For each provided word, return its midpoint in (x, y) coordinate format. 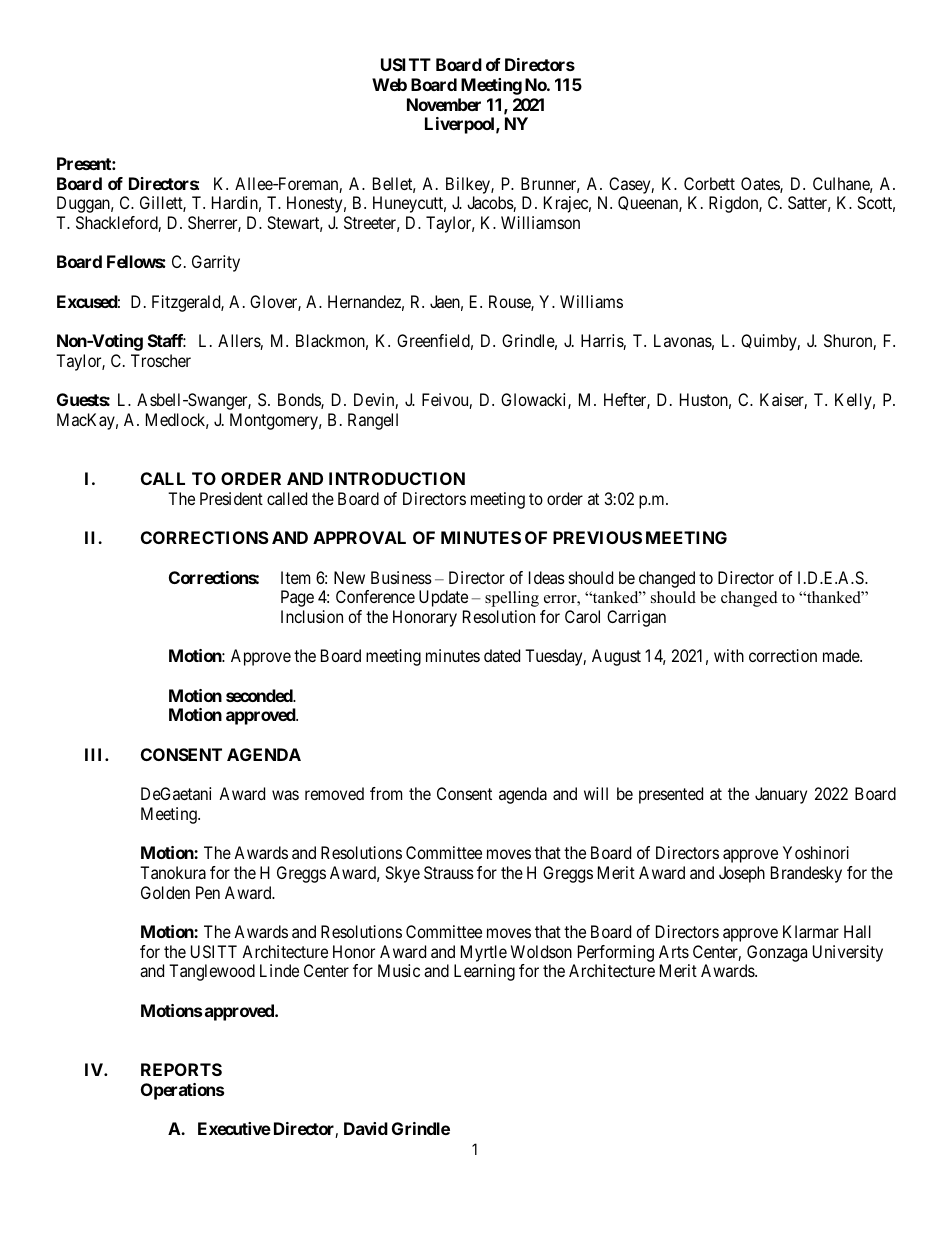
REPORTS (181, 1069)
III (95, 754)
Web (389, 84)
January (781, 795)
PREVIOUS (597, 537)
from (386, 793)
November (444, 104)
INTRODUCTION (397, 478)
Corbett (709, 183)
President (231, 498)
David (366, 1128)
